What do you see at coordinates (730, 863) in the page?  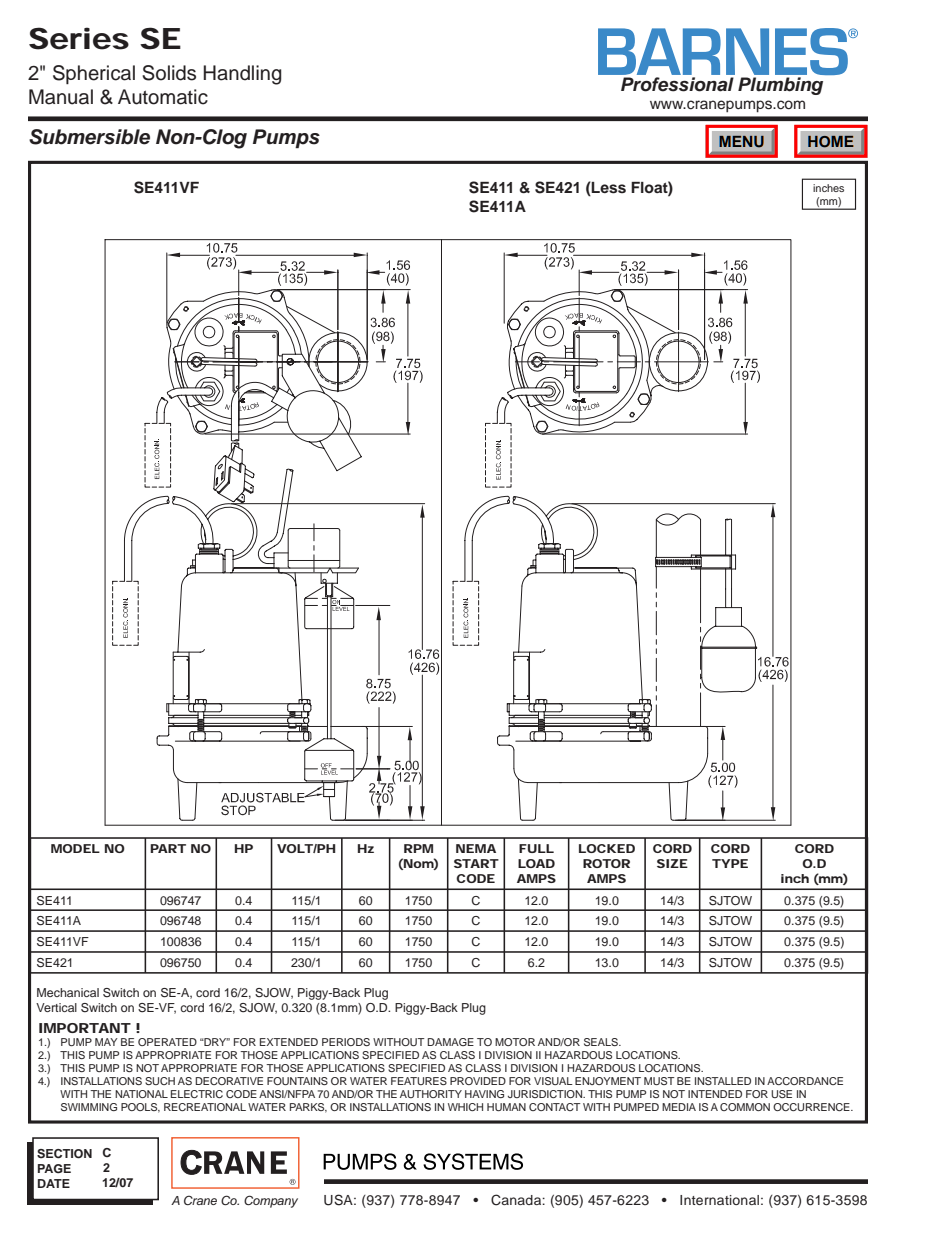 I see `TYPE` at bounding box center [730, 863].
